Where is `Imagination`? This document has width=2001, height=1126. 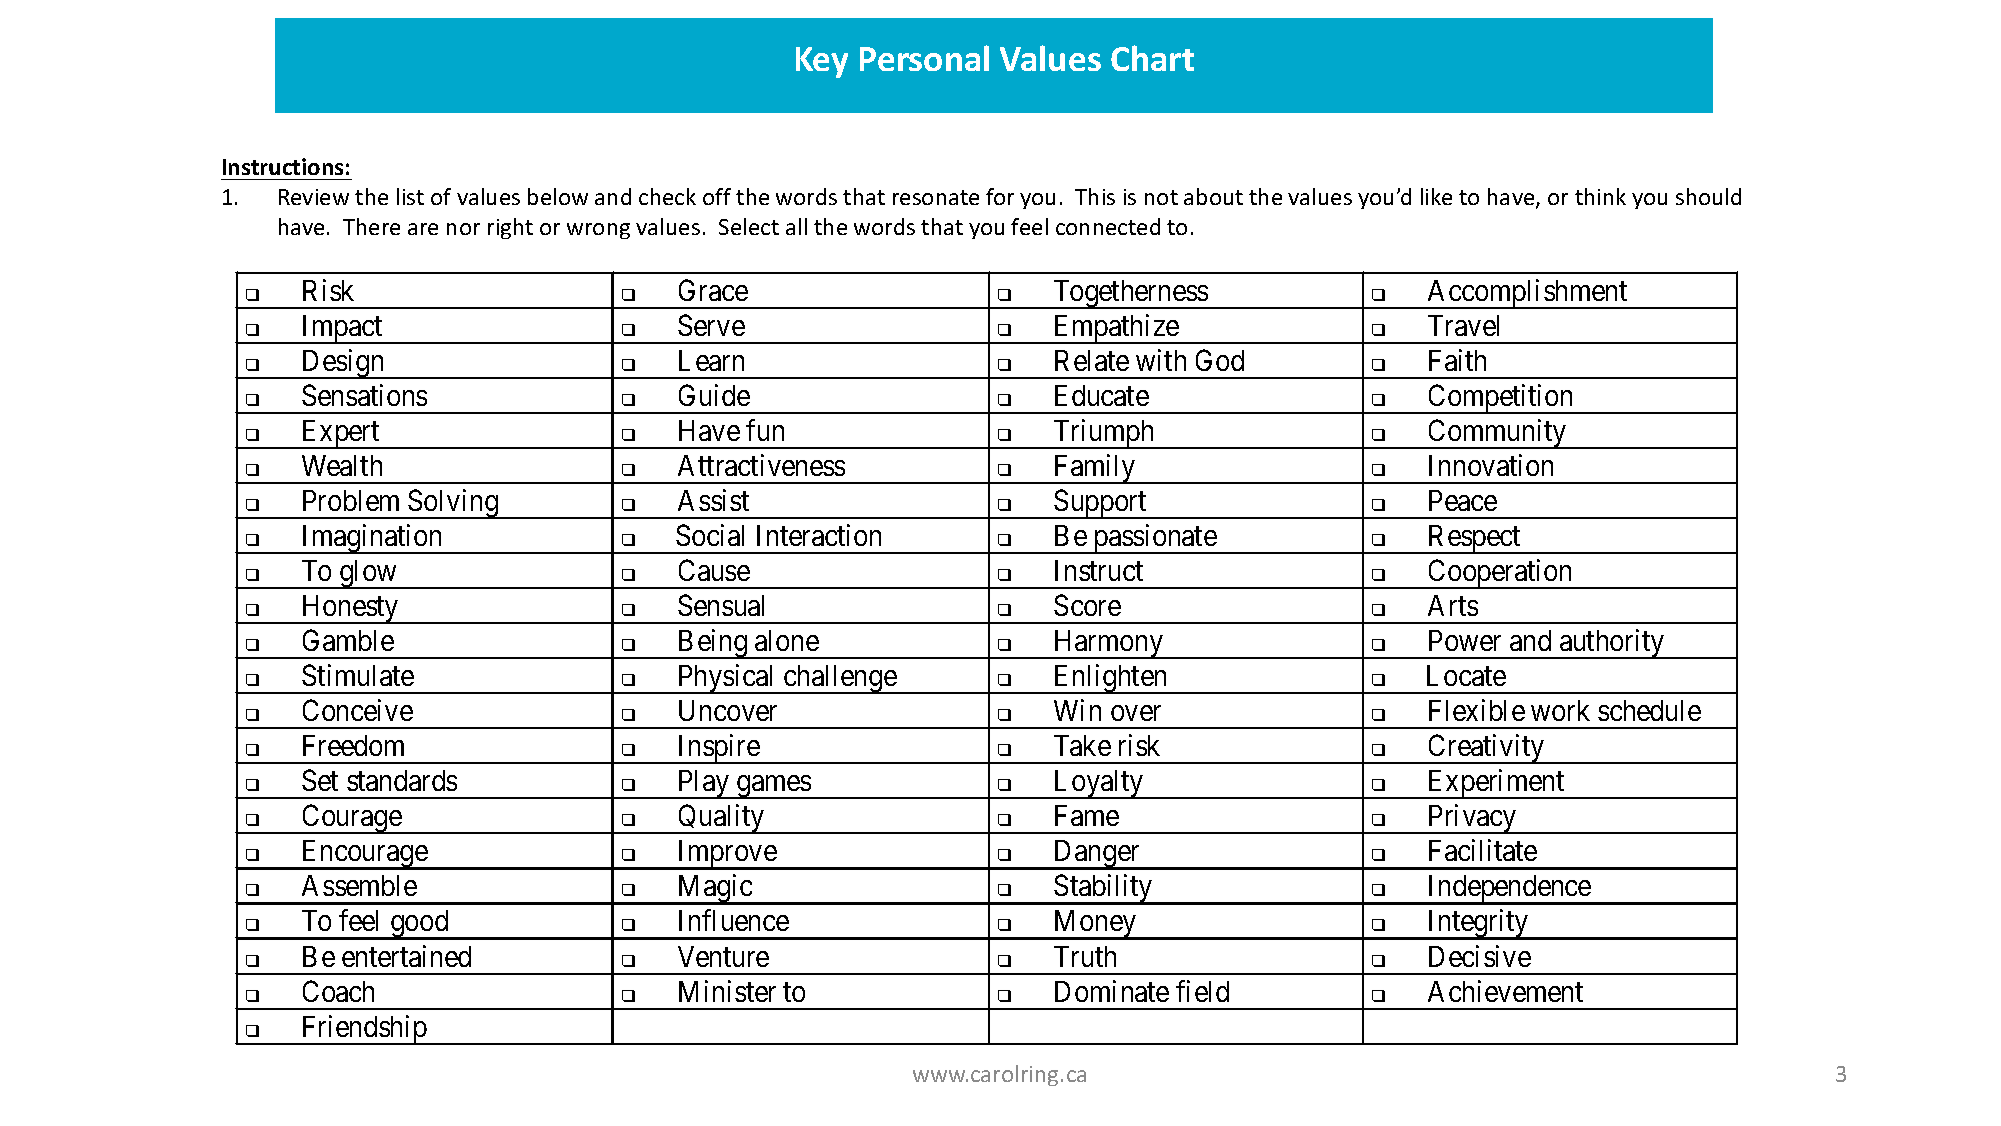
Imagination is located at coordinates (372, 539).
